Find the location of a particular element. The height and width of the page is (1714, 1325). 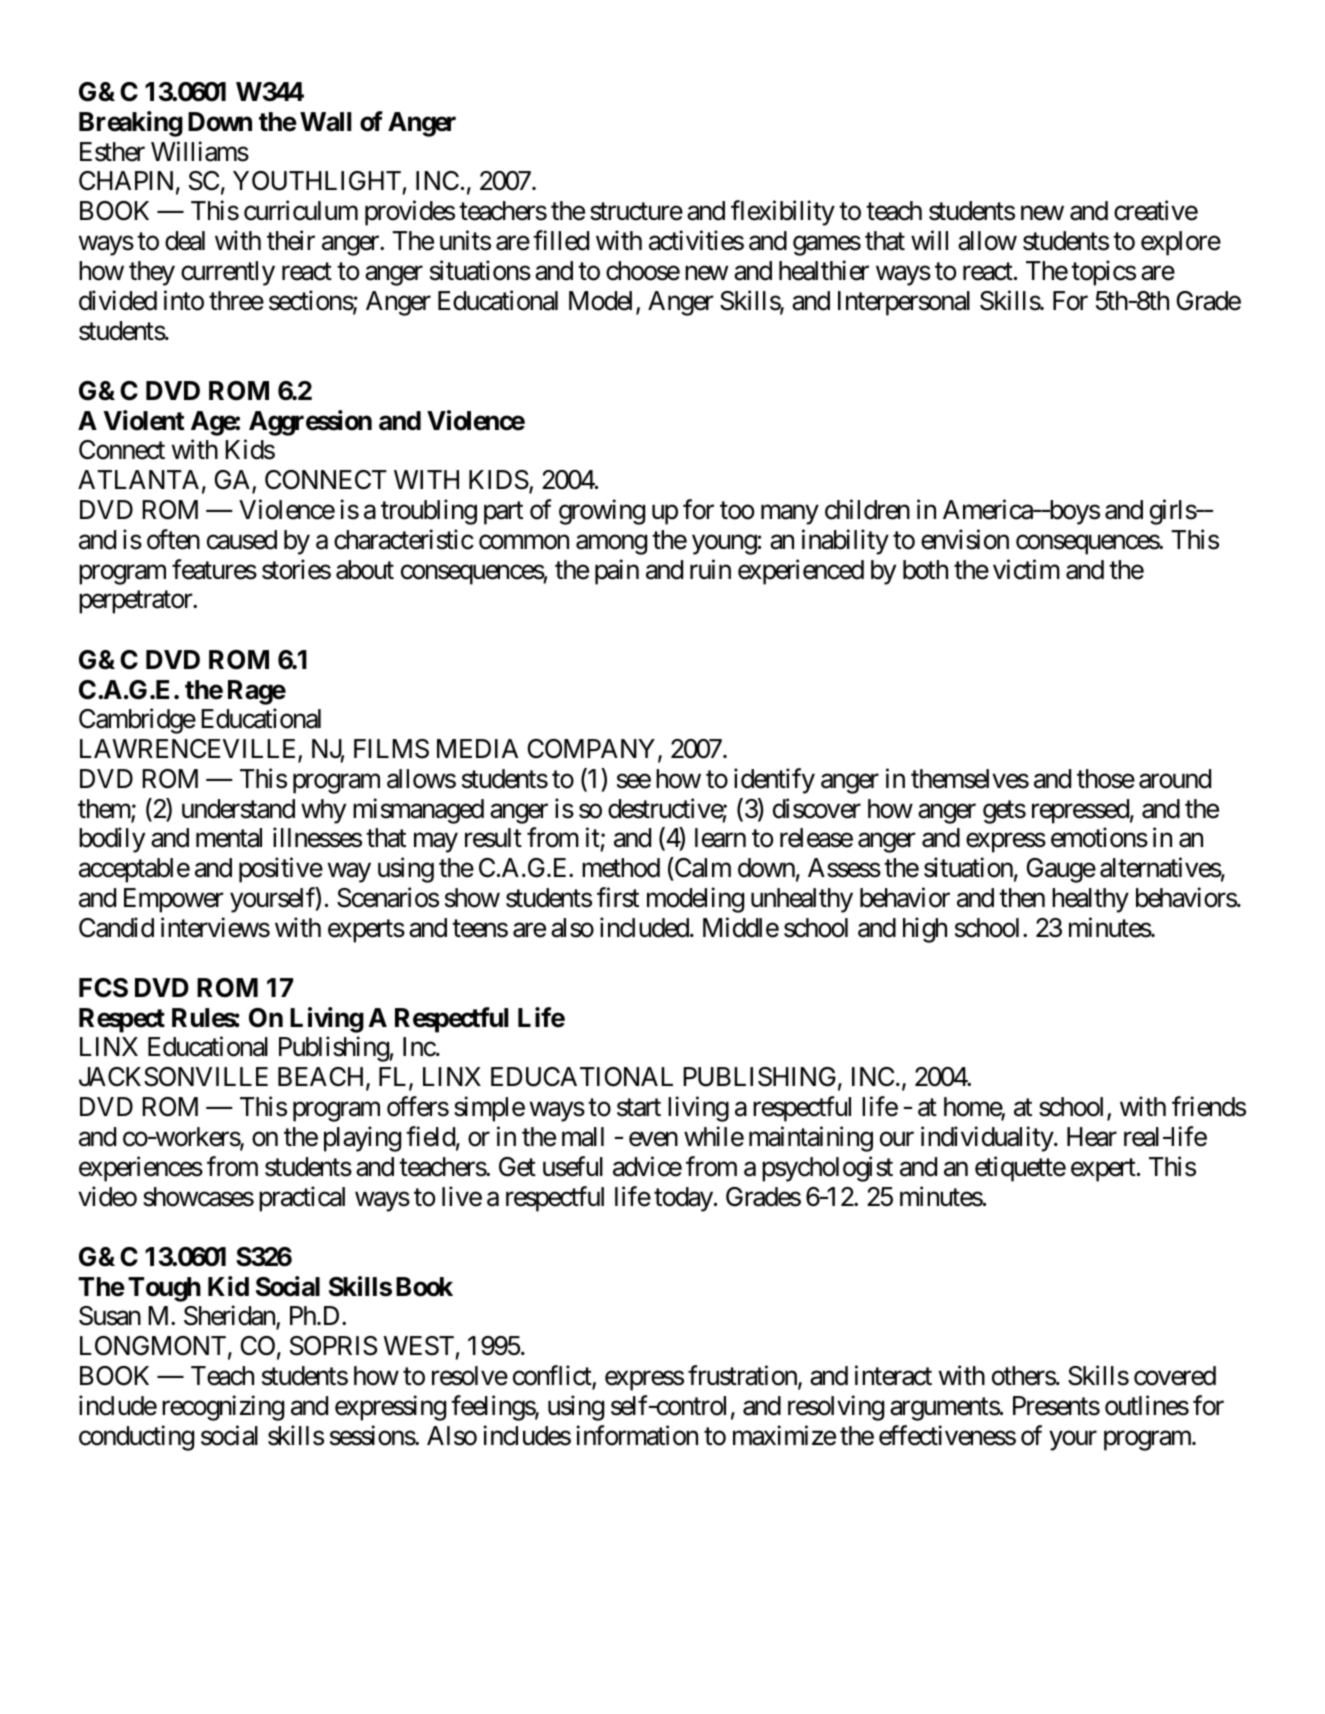

Aggression is located at coordinates (310, 423).
